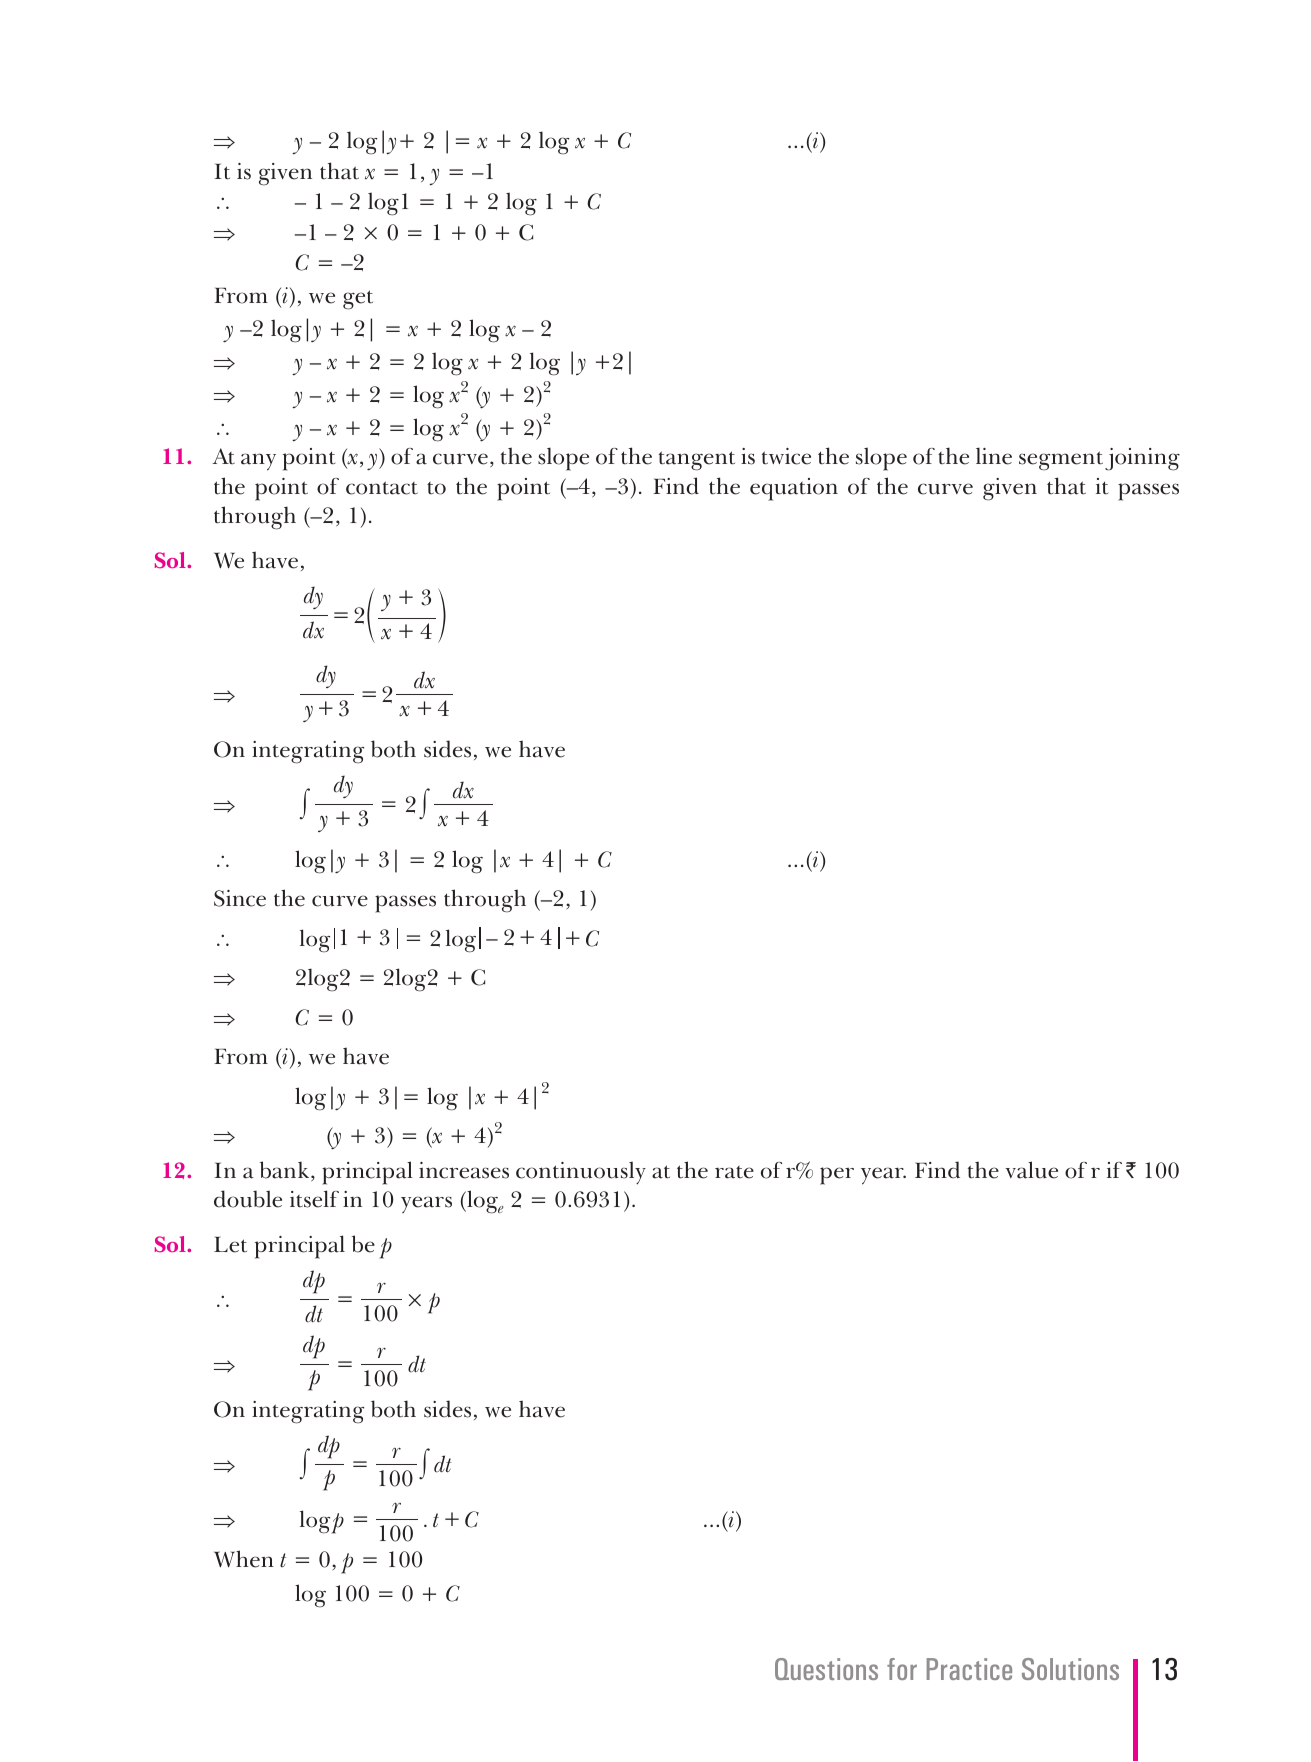  Describe the element at coordinates (697, 461) in the page. I see `tangent` at that location.
